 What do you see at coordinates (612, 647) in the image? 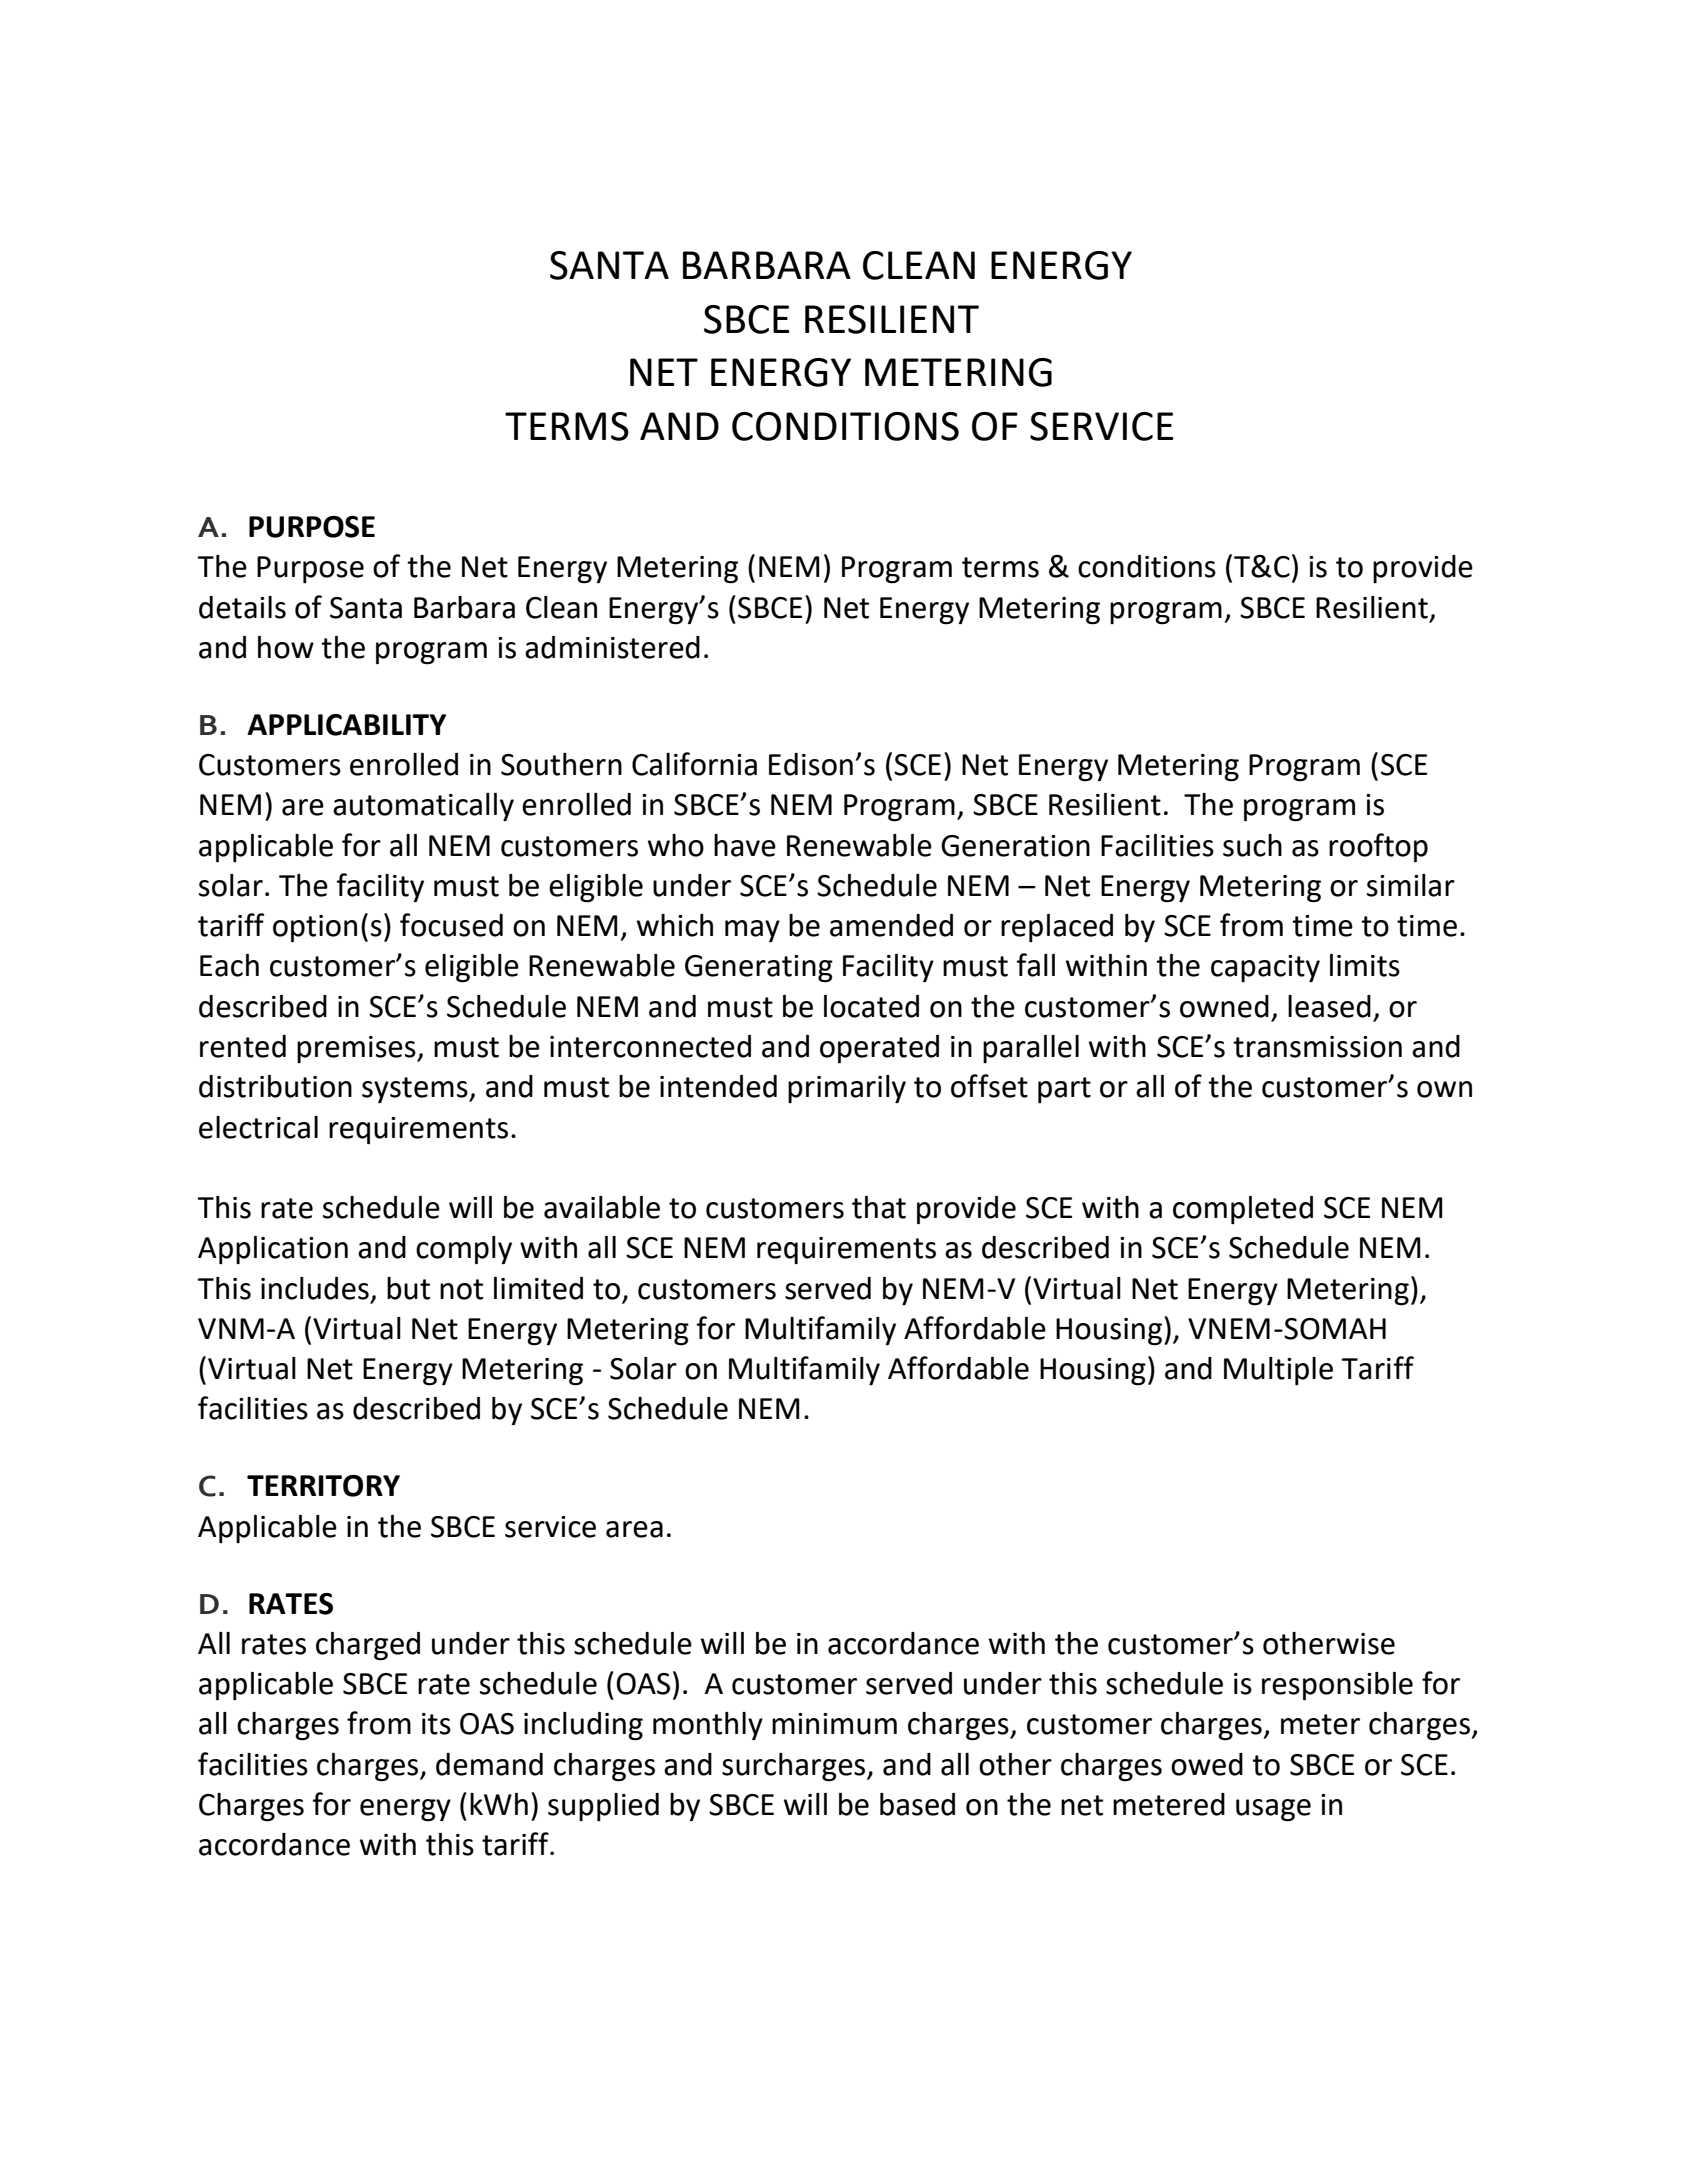
I see `administered` at bounding box center [612, 647].
